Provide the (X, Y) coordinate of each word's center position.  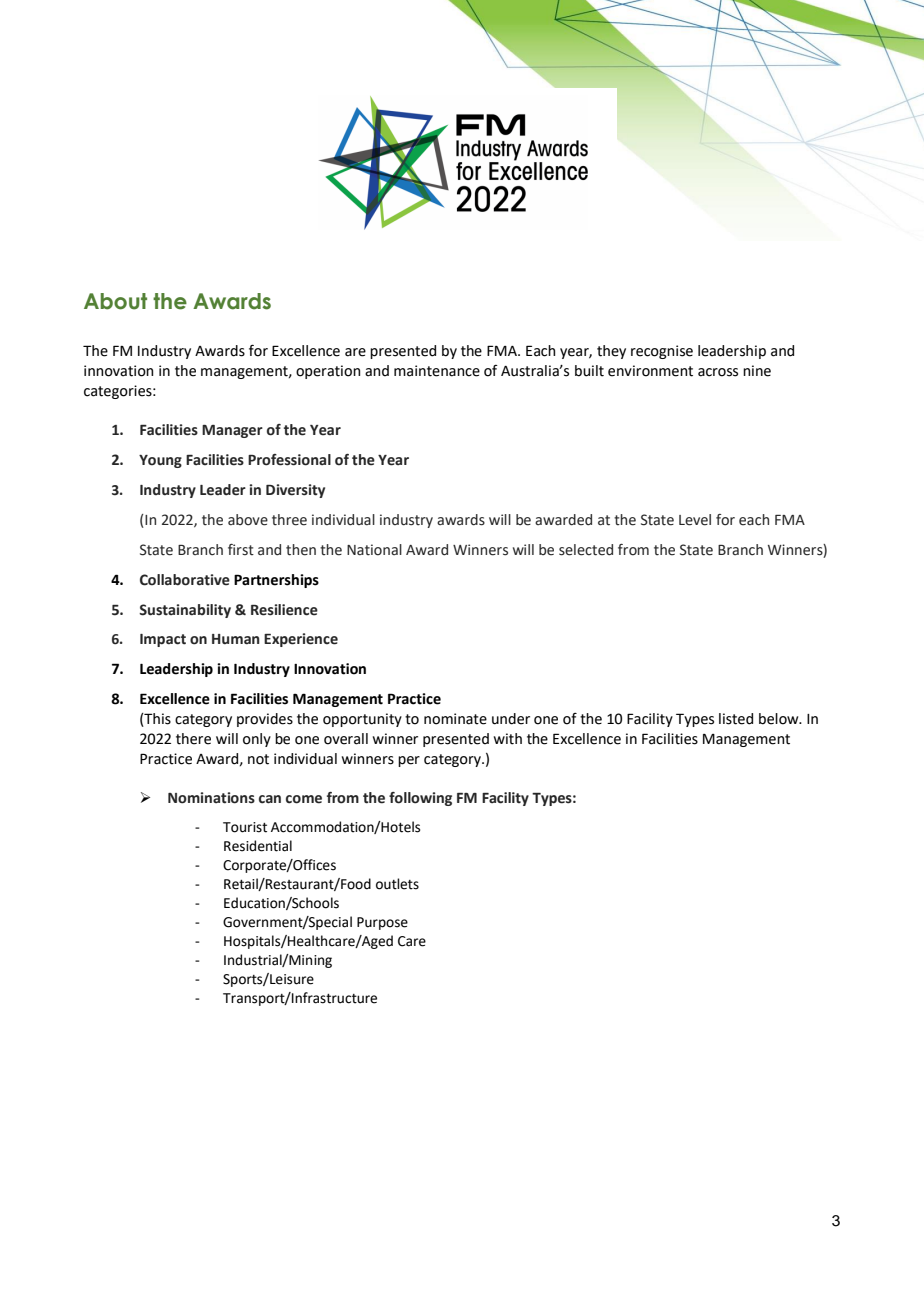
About (115, 301)
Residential (258, 846)
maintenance (437, 371)
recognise (662, 352)
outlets (397, 884)
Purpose (382, 923)
